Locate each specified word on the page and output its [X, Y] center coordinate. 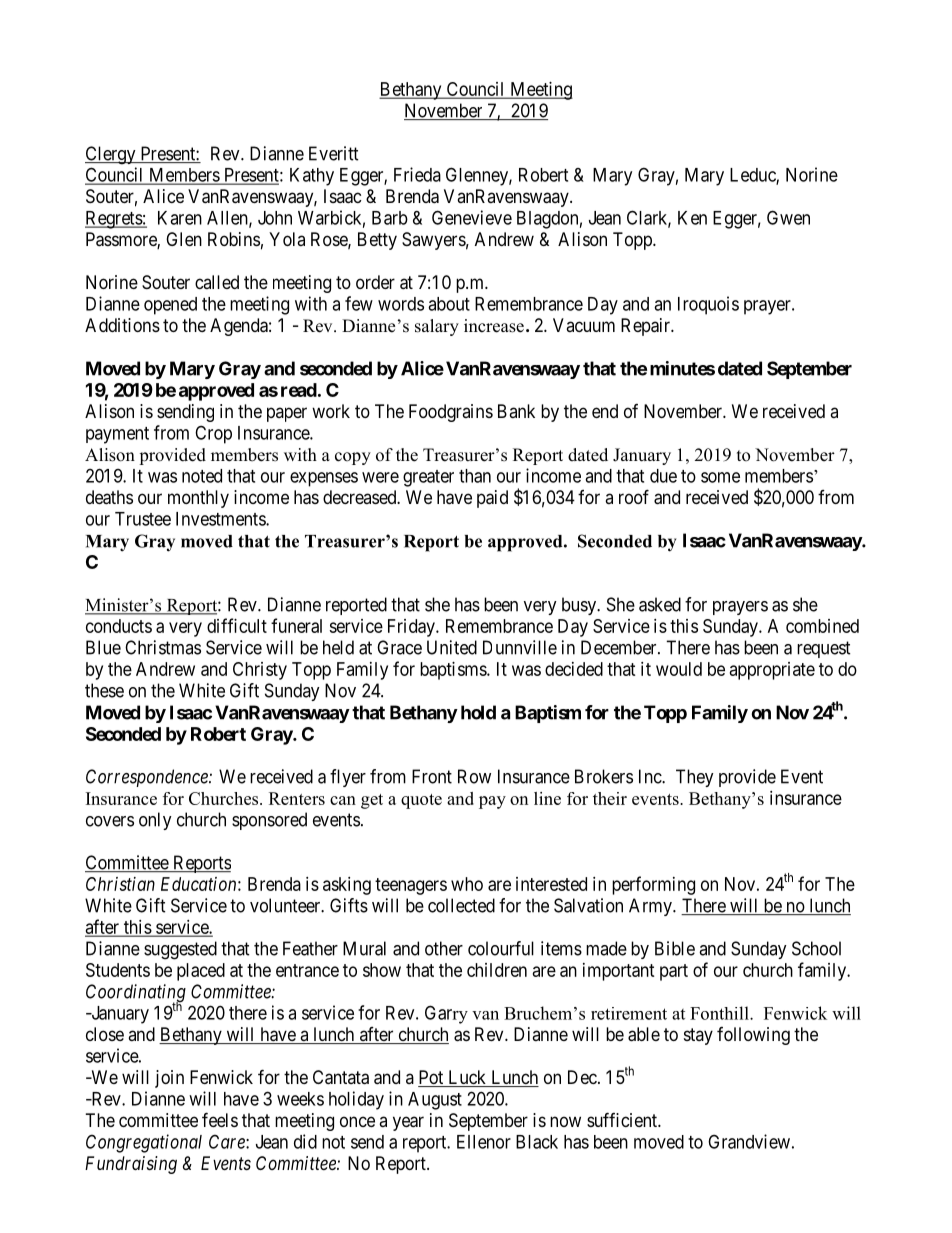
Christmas [163, 647]
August [435, 1101]
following [753, 1036]
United [452, 647]
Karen [180, 218]
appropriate [772, 671]
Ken [692, 218]
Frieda [417, 174]
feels [220, 1119]
